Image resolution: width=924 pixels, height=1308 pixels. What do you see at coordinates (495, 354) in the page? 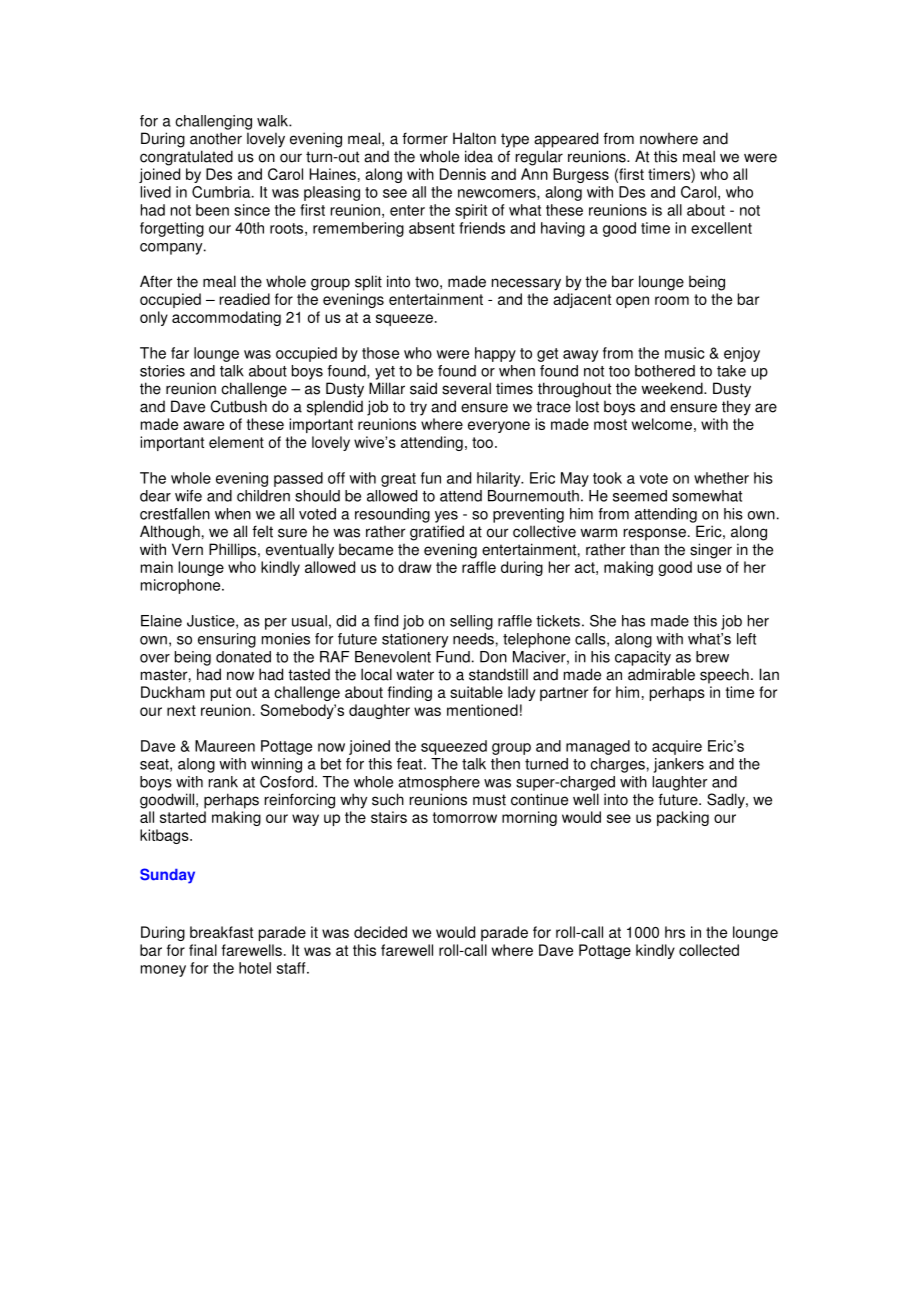
I see `happy` at bounding box center [495, 354].
